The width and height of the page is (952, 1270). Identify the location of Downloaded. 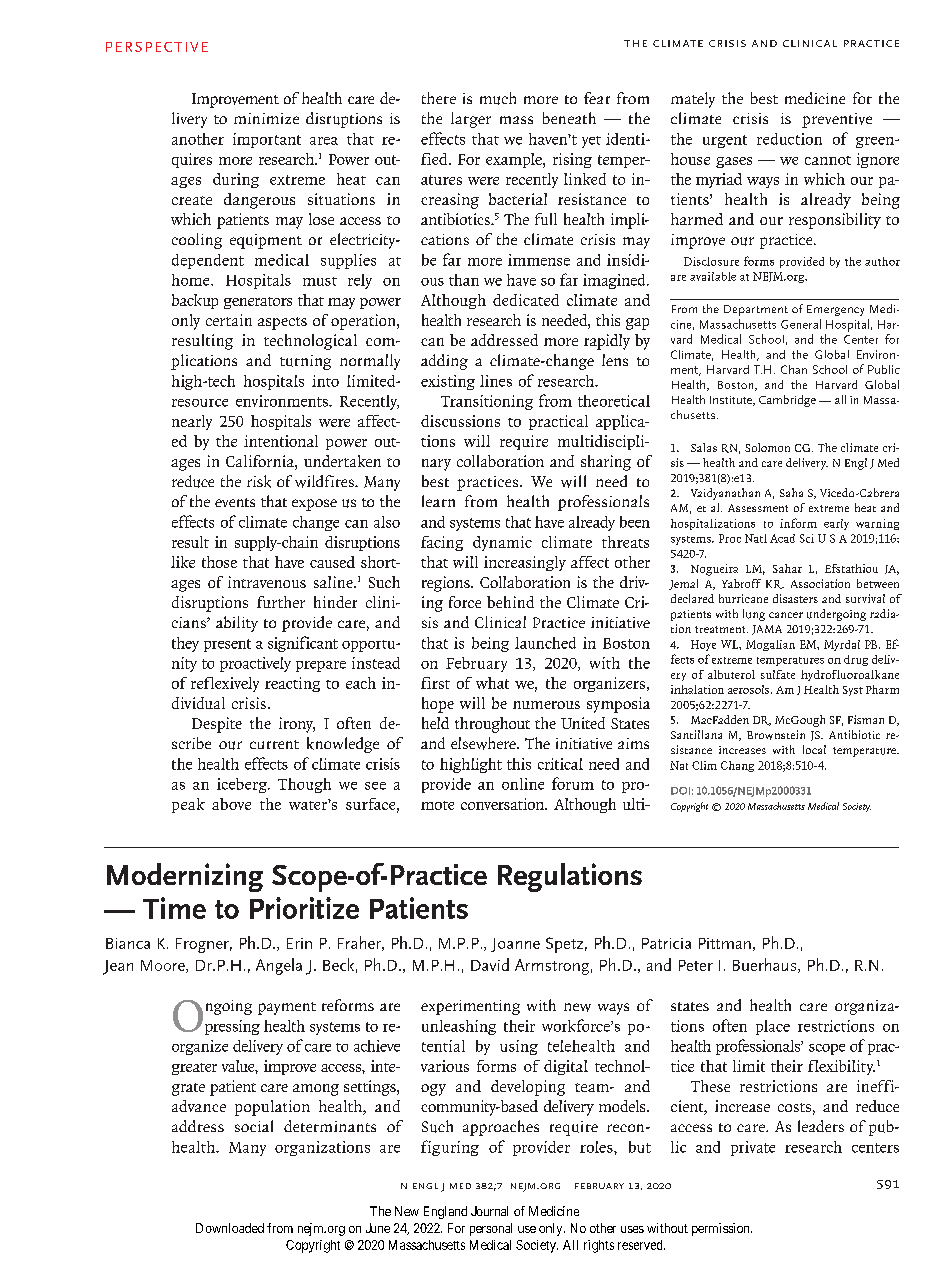
(230, 1228).
